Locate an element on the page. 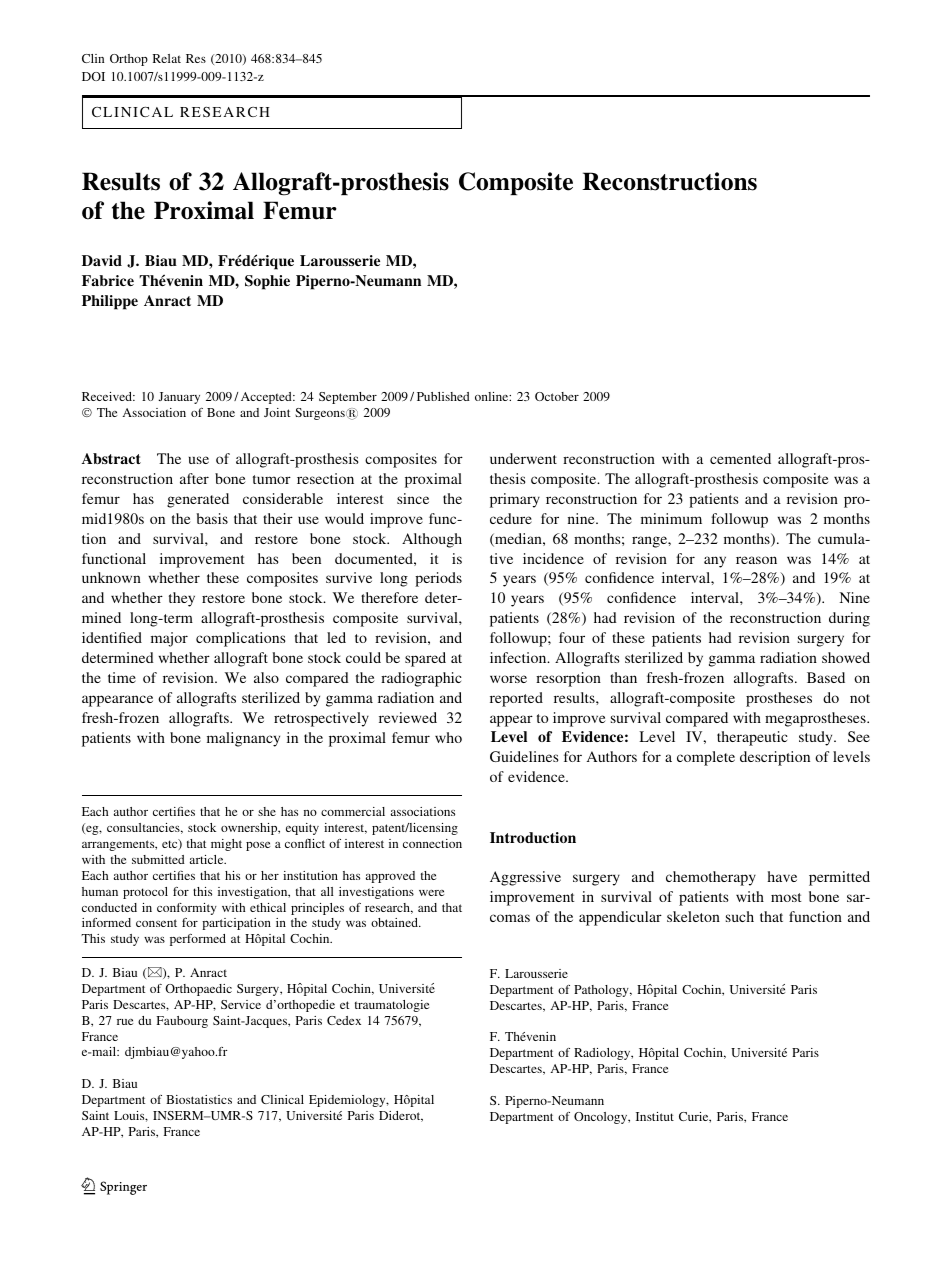  Diderot is located at coordinates (401, 1116).
